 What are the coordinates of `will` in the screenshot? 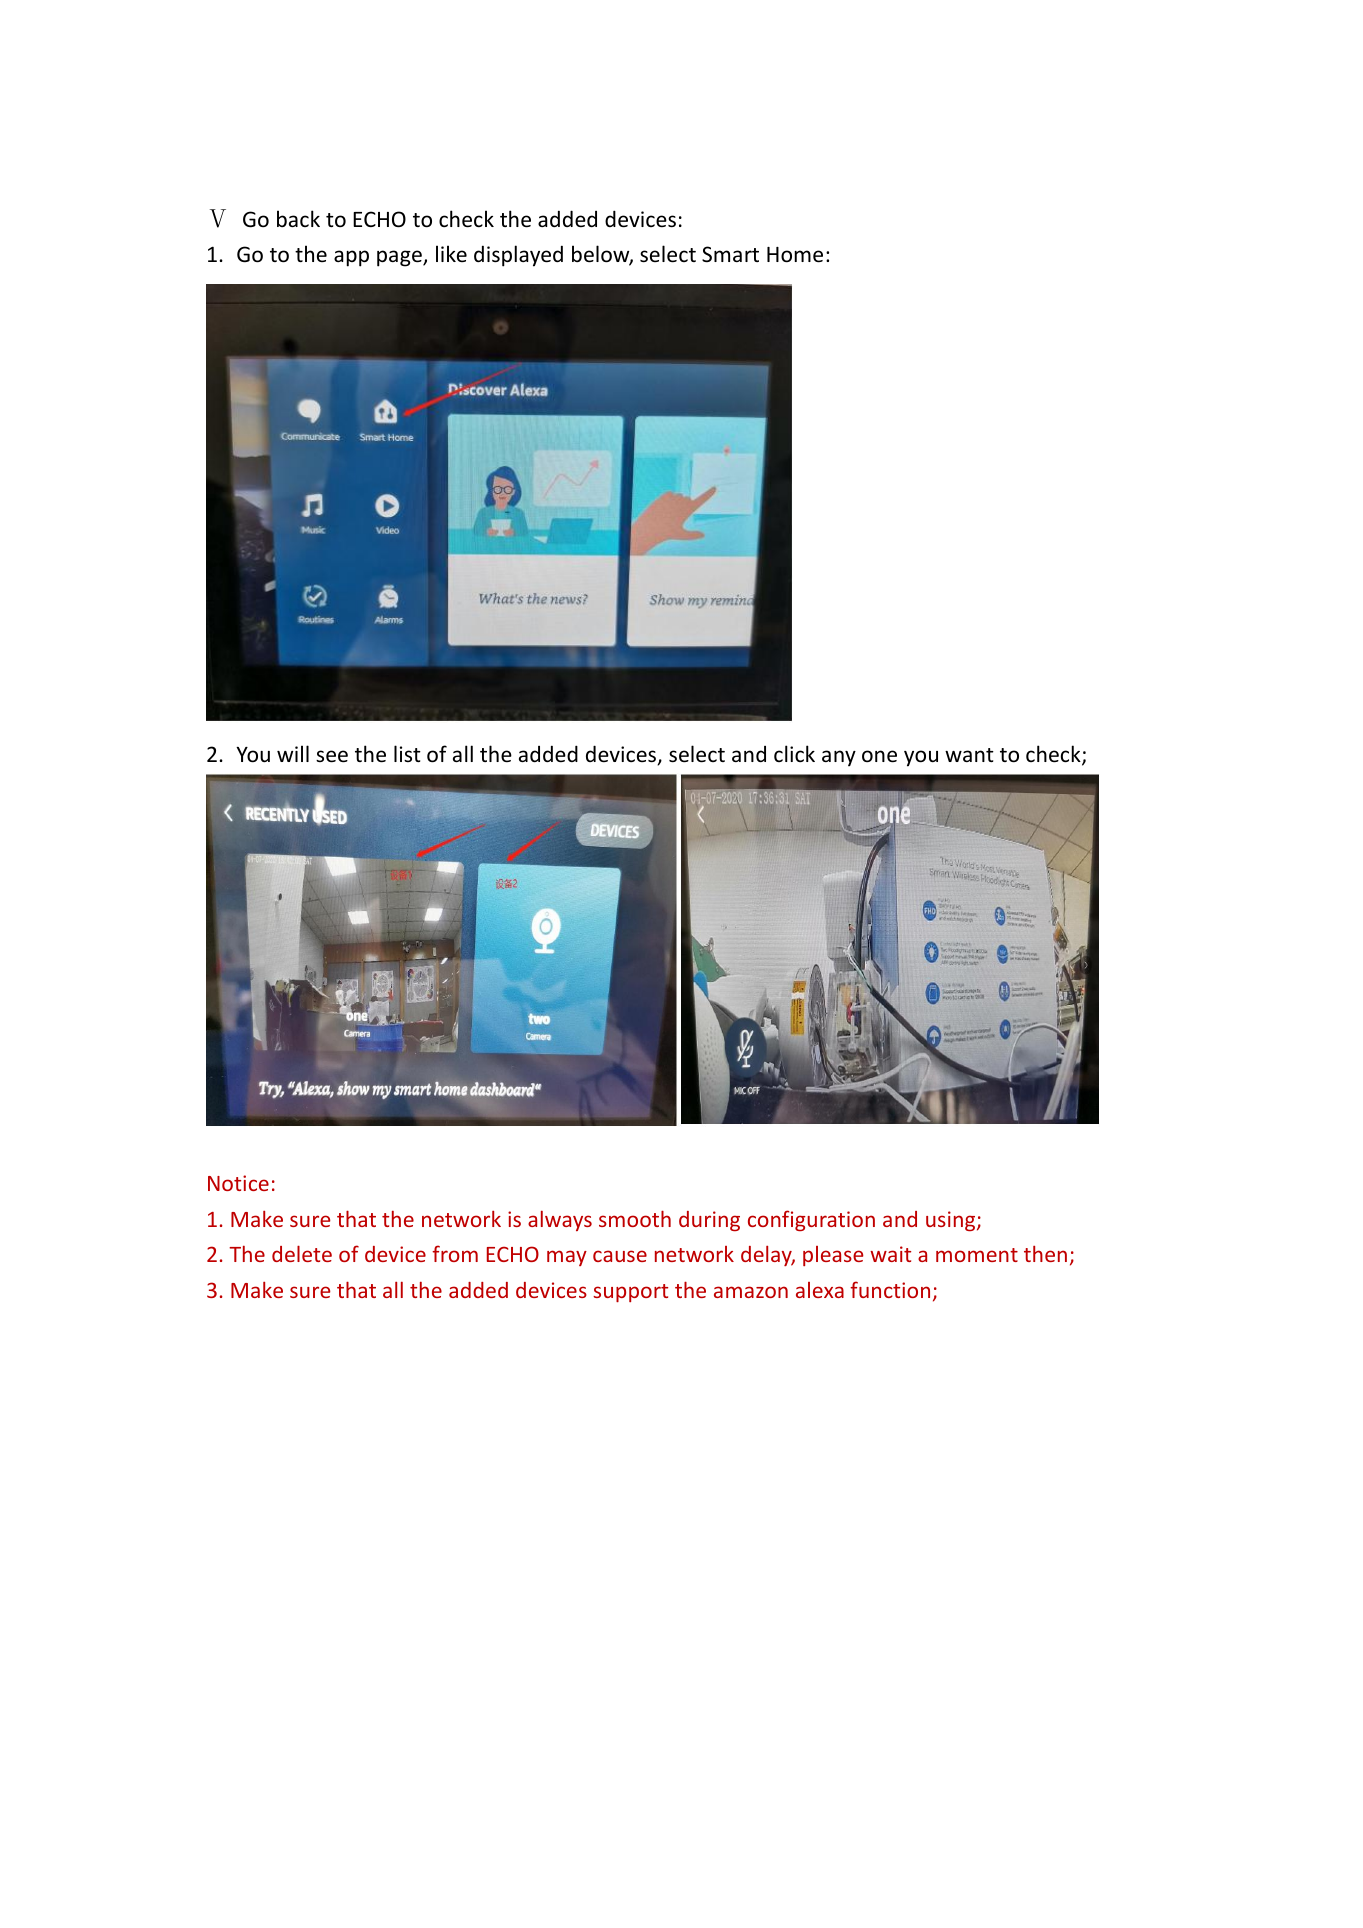 It's located at (293, 753).
